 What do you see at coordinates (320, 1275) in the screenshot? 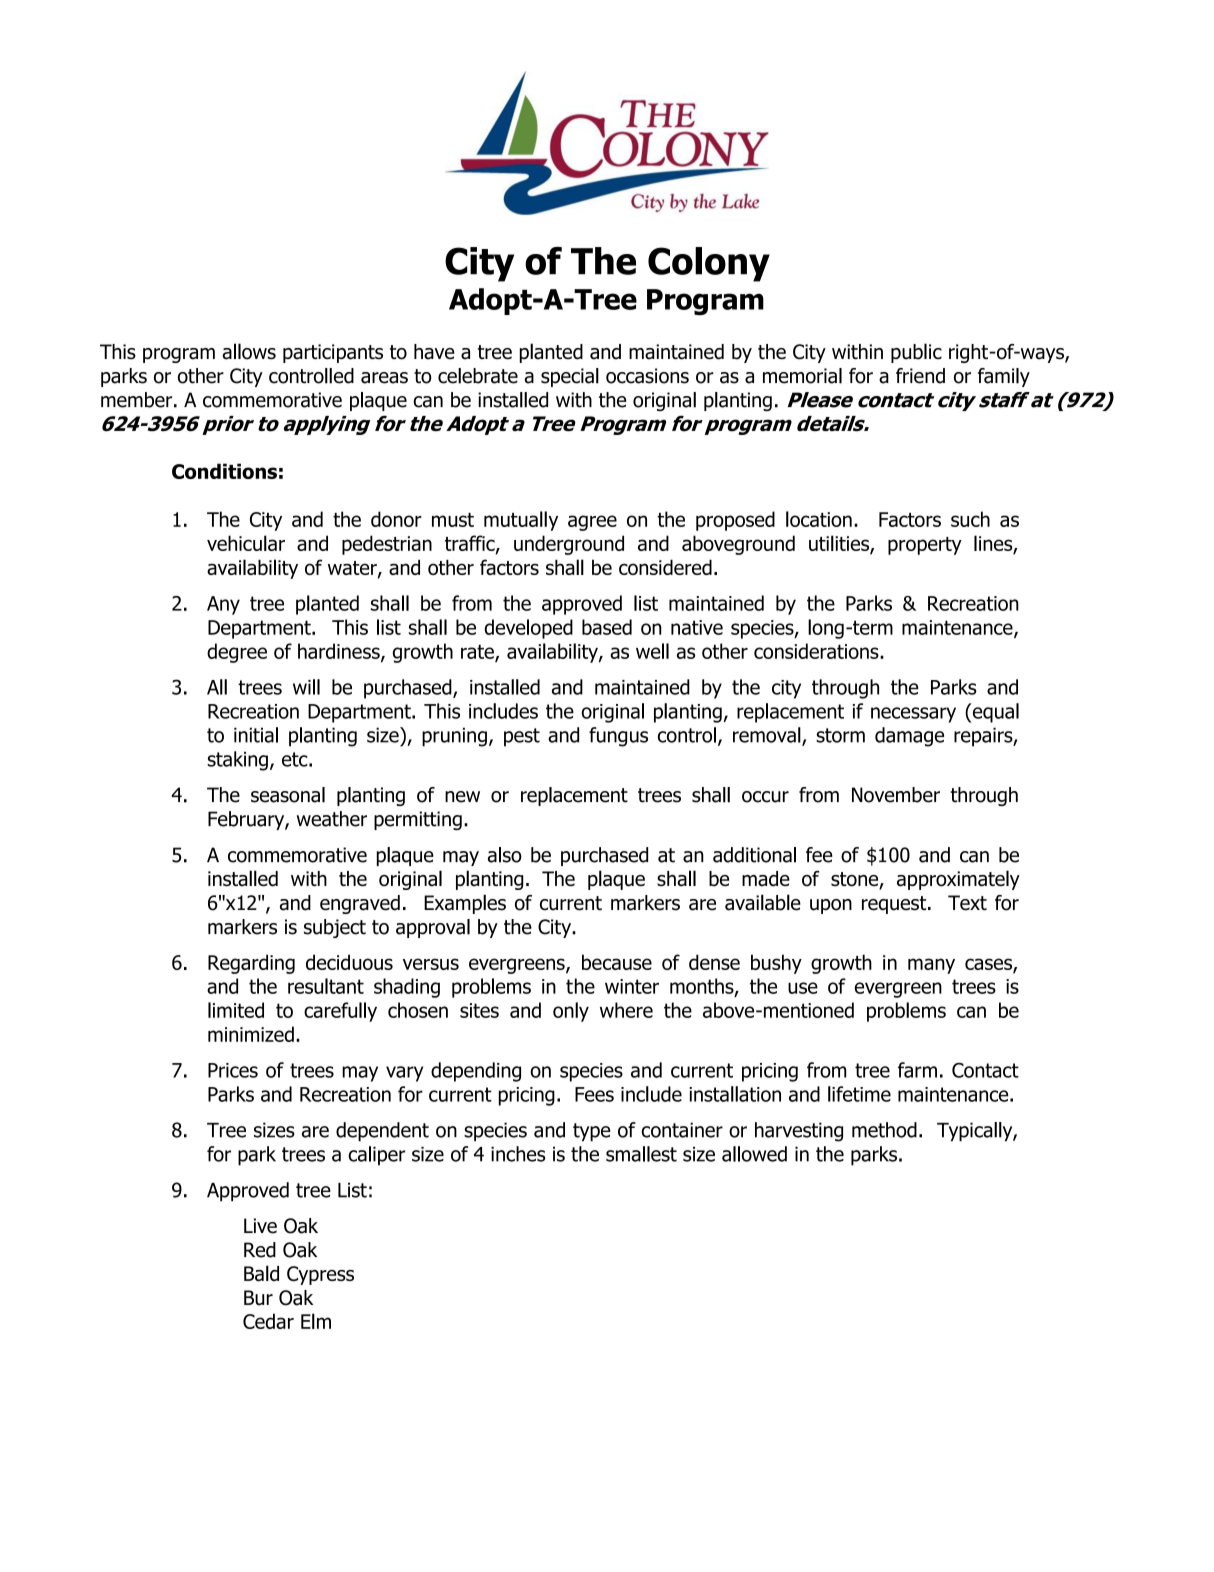
I see `Cypress` at bounding box center [320, 1275].
